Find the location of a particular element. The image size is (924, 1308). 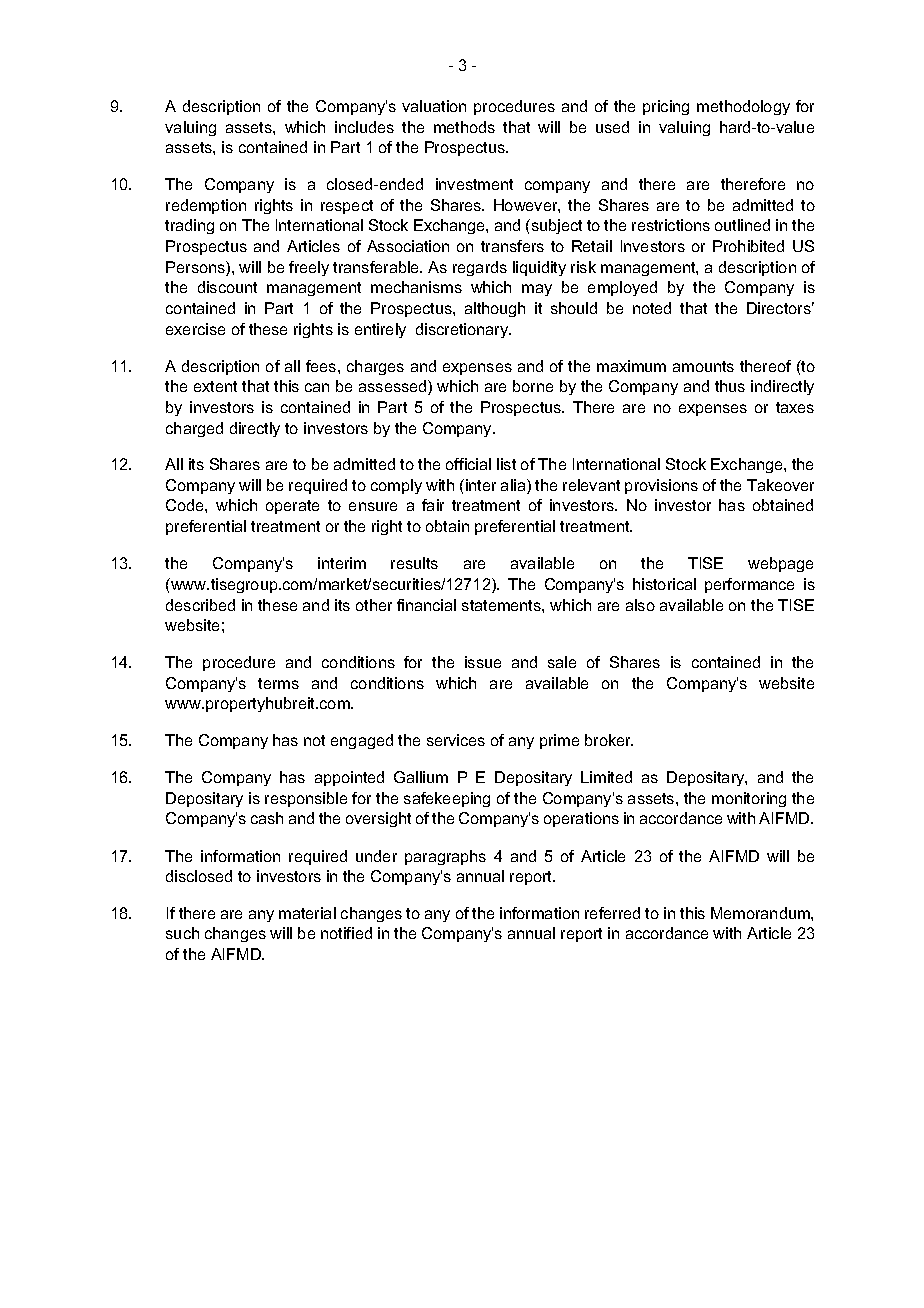

terms is located at coordinates (278, 683).
